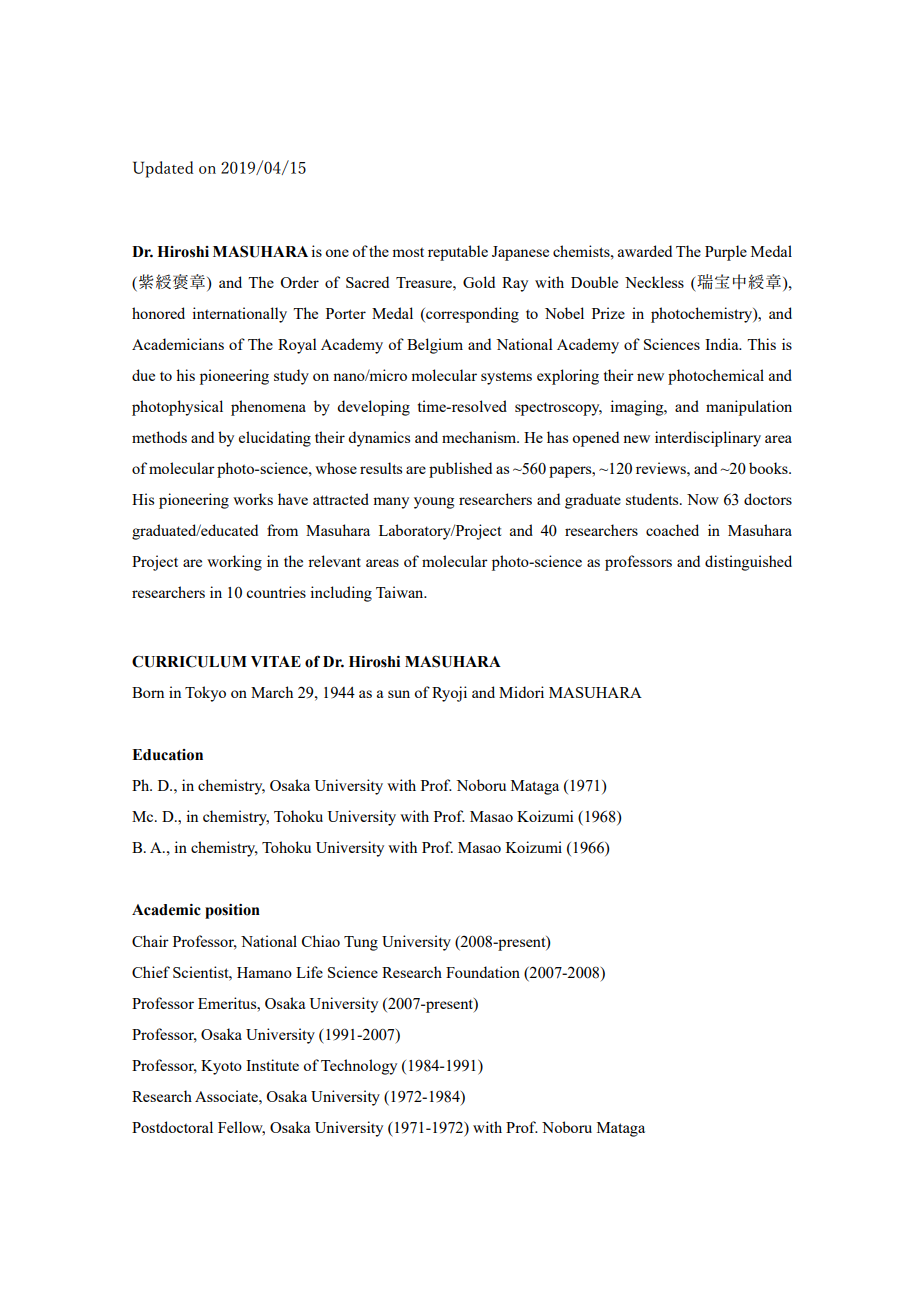 This screenshot has width=924, height=1308. What do you see at coordinates (399, 694) in the screenshot?
I see `sun` at bounding box center [399, 694].
